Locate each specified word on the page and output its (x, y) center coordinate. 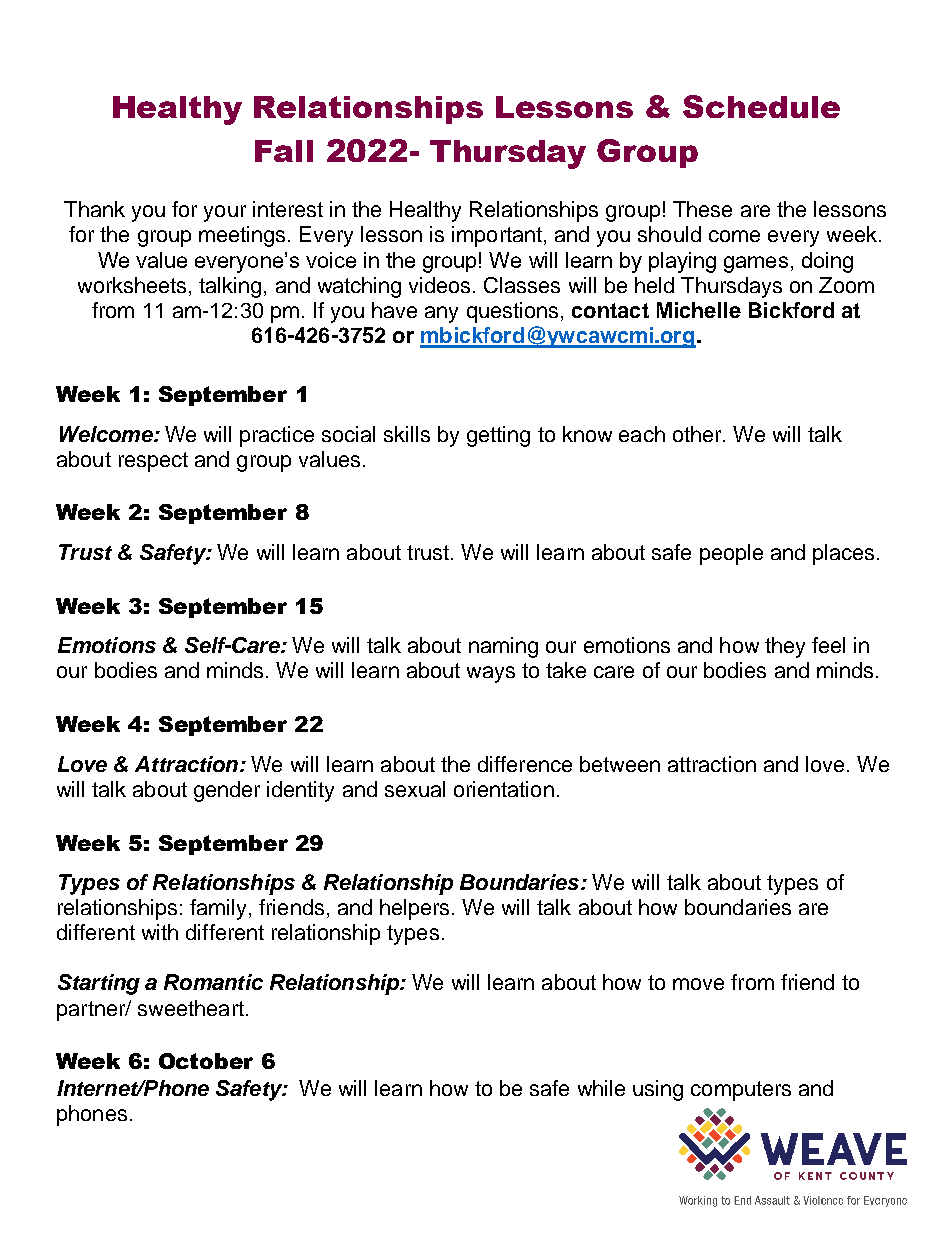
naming (503, 647)
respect (153, 462)
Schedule (761, 106)
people (731, 554)
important (497, 236)
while (601, 1088)
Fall (284, 151)
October (206, 1061)
